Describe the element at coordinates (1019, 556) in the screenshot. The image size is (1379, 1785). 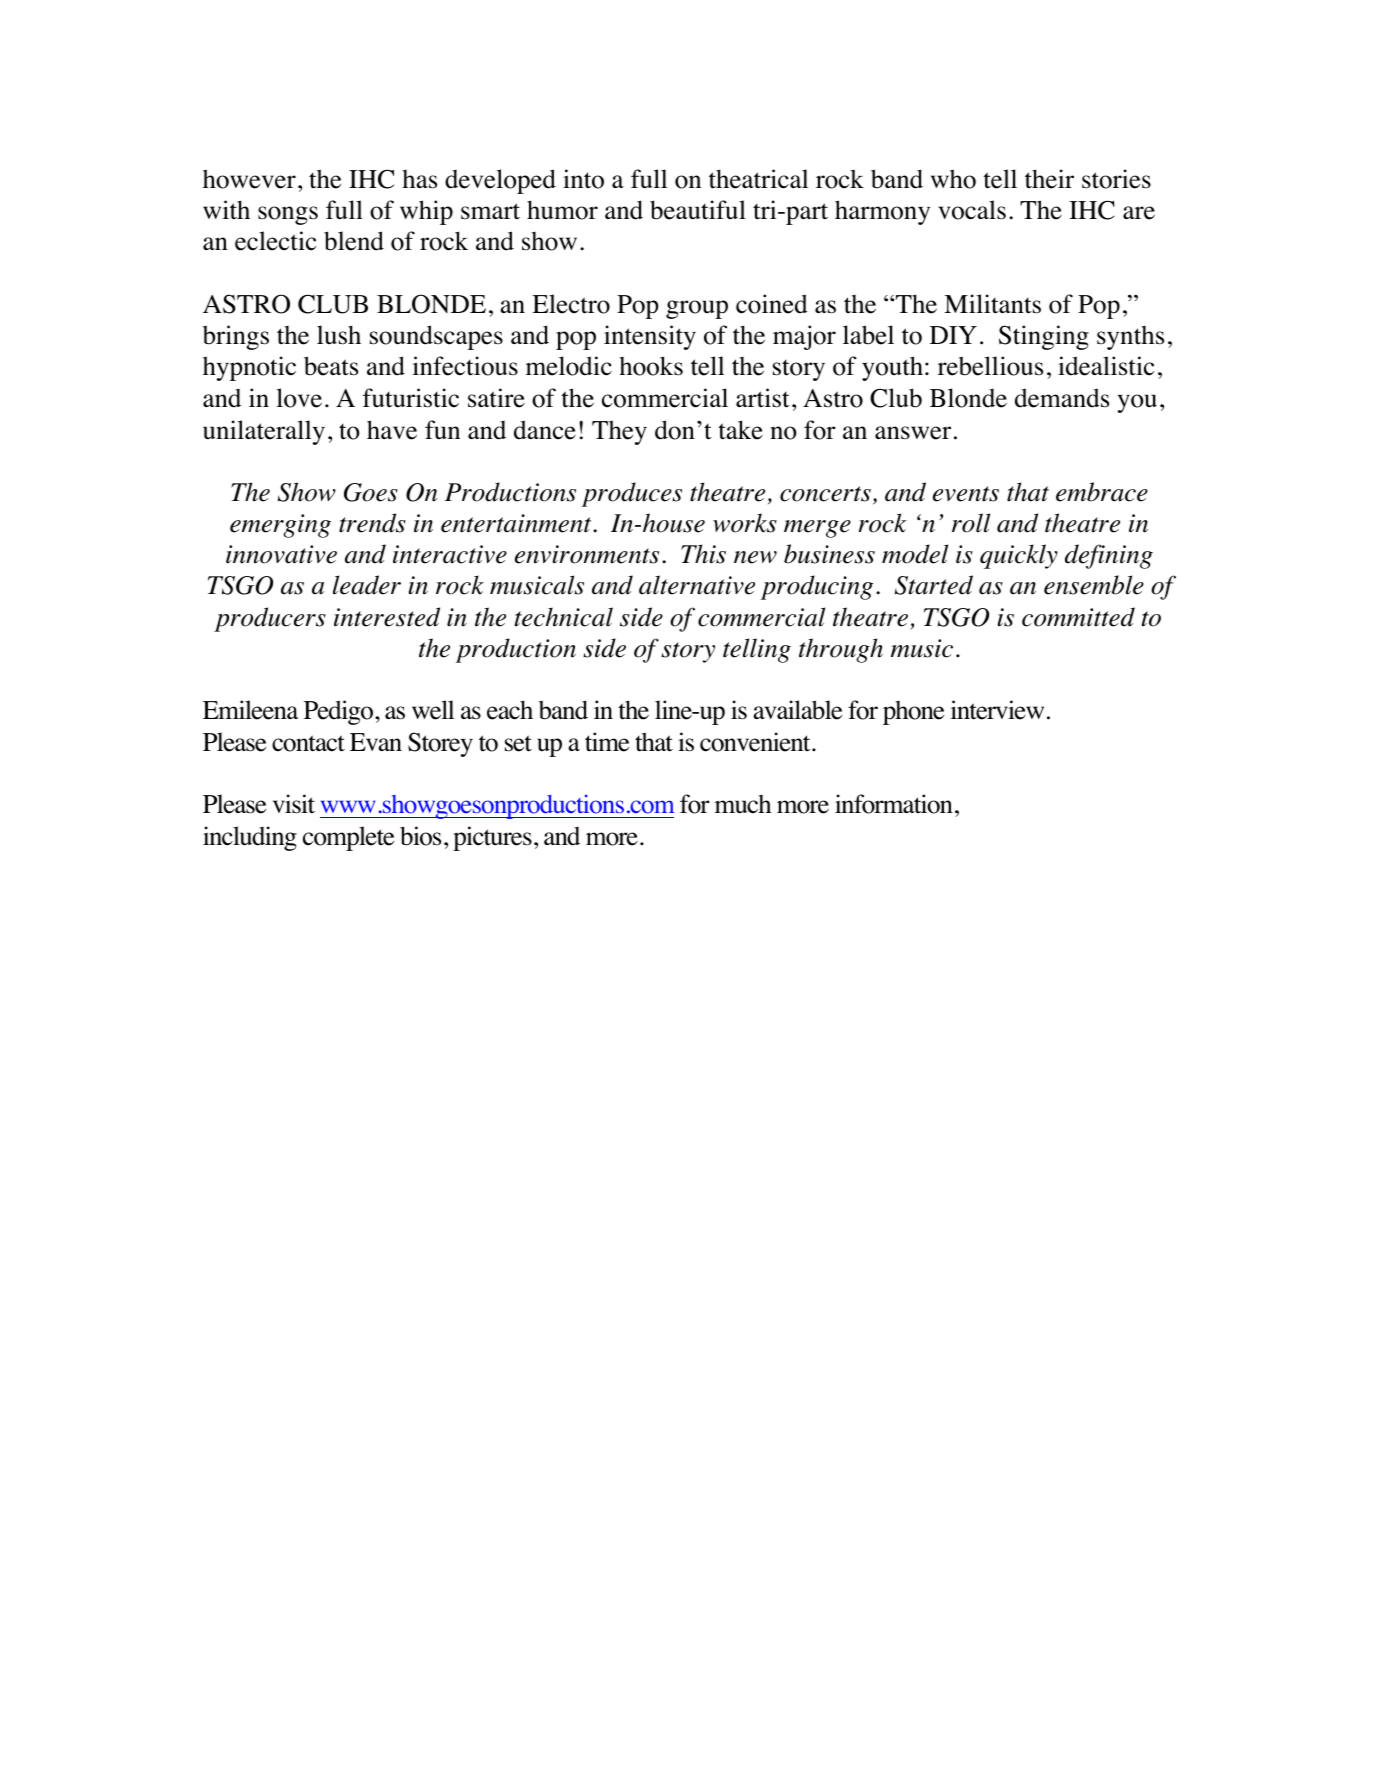
I see `quickly` at that location.
